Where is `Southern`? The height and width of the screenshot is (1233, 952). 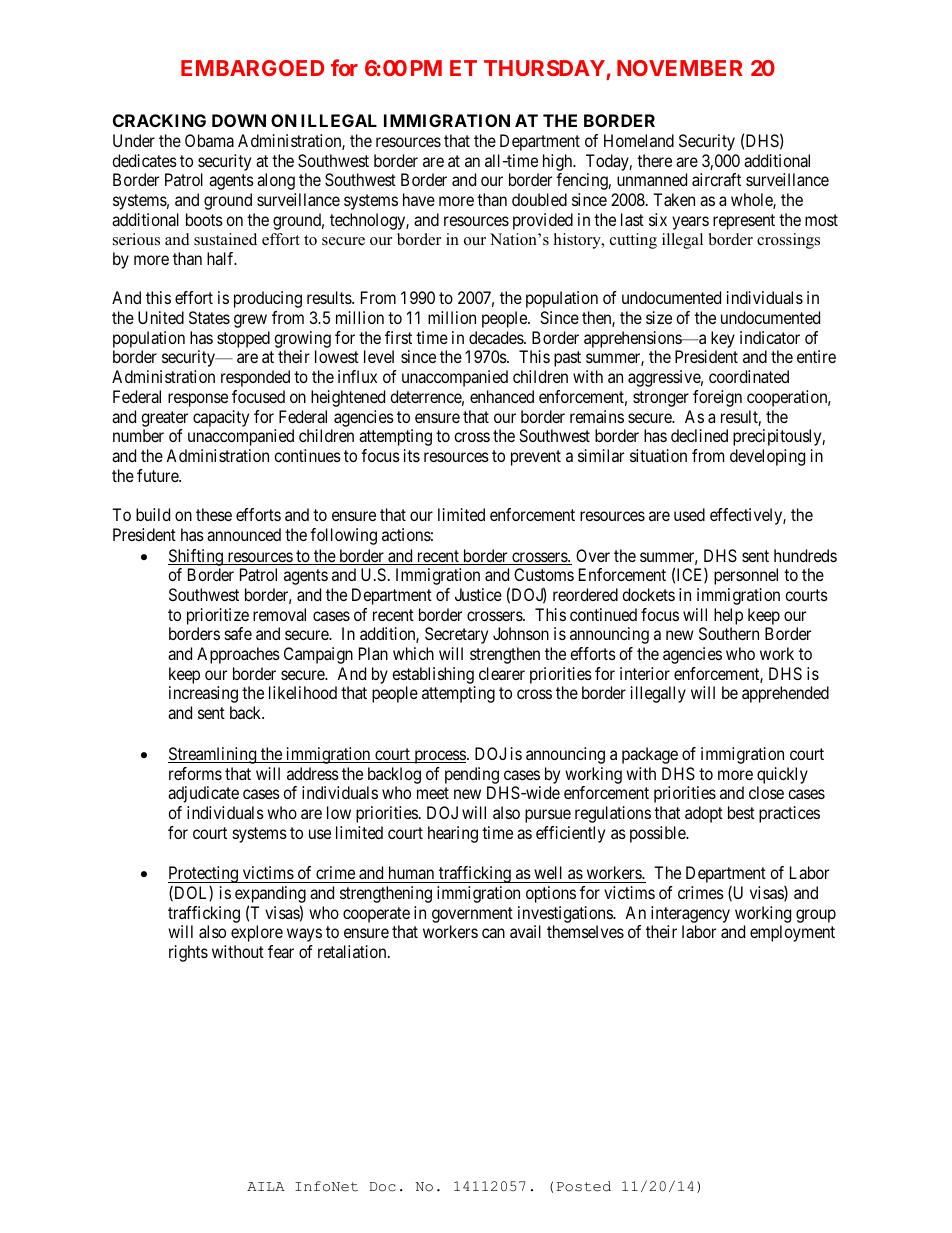 Southern is located at coordinates (729, 633).
